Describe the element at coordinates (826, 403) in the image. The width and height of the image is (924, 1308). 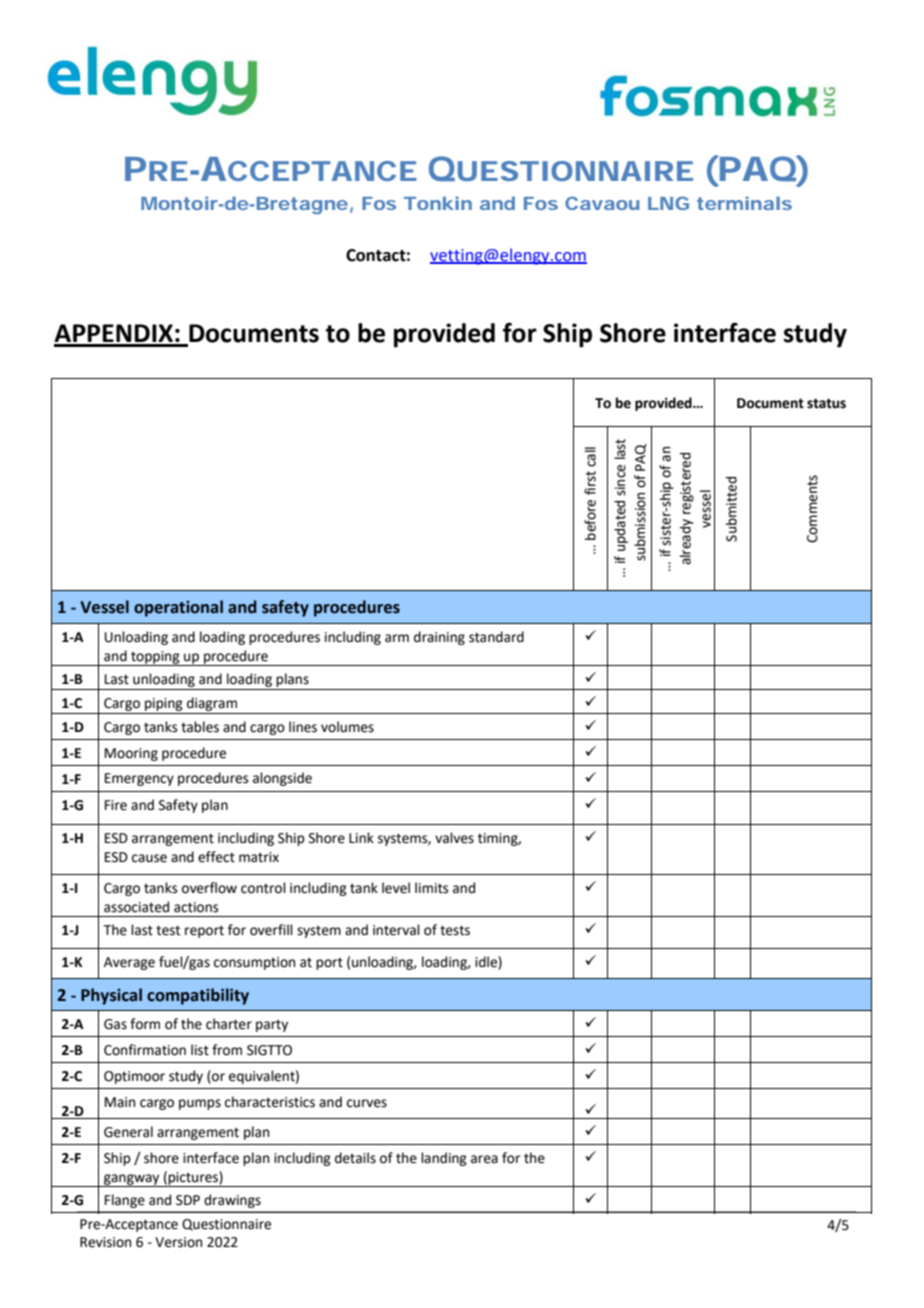
I see `status` at that location.
